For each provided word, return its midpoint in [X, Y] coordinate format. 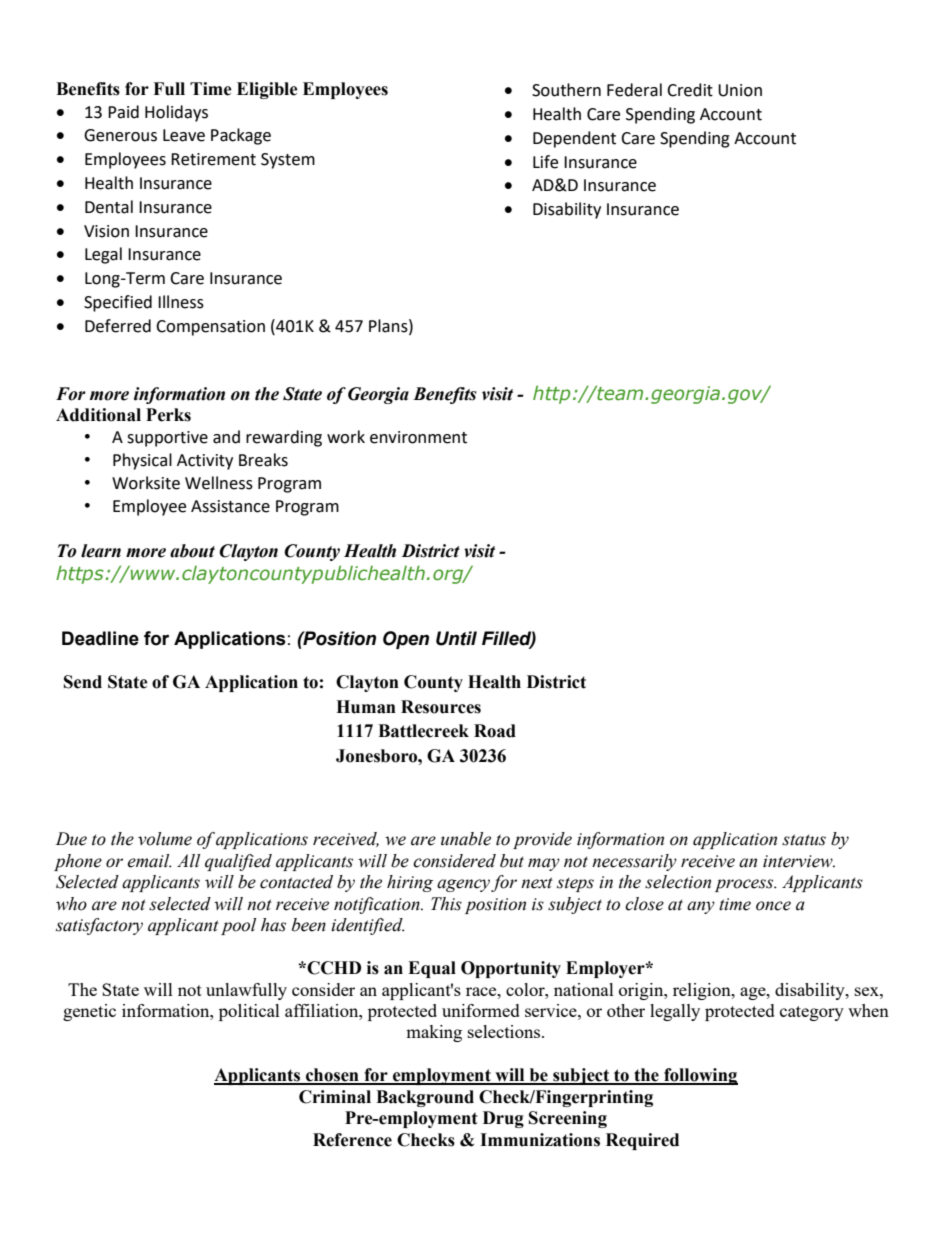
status [804, 840]
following [700, 1076]
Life [545, 162]
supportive [167, 439]
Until [456, 638]
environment [418, 437]
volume [165, 839]
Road [495, 731]
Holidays [176, 113]
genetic [89, 1012]
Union [740, 90]
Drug [503, 1119]
